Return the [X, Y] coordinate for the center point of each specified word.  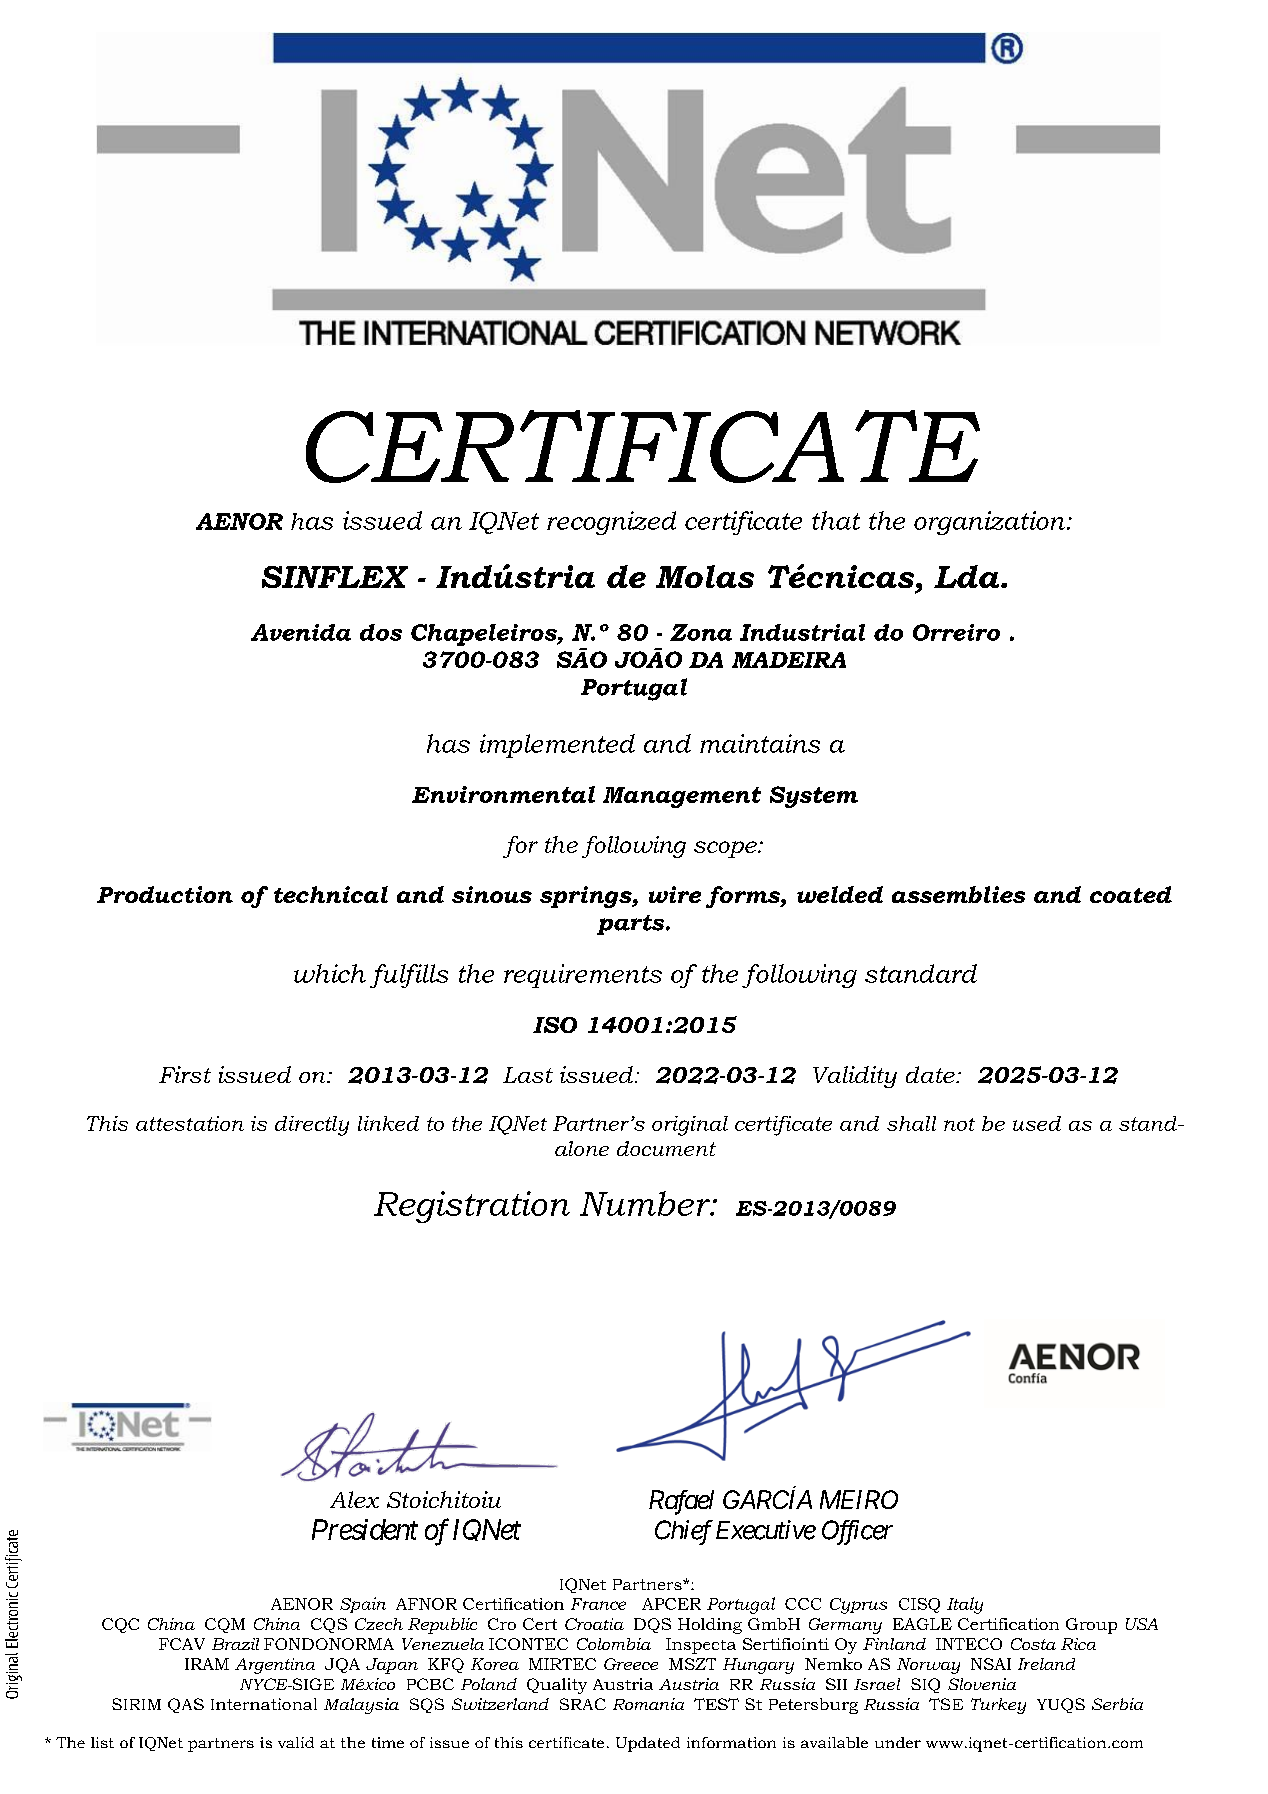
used [1037, 1123]
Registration [472, 1207]
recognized [611, 523]
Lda [968, 576]
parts [632, 925]
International [264, 1704]
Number [646, 1203]
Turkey [998, 1706]
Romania [648, 1704]
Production [165, 894]
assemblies [958, 894]
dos [381, 632]
